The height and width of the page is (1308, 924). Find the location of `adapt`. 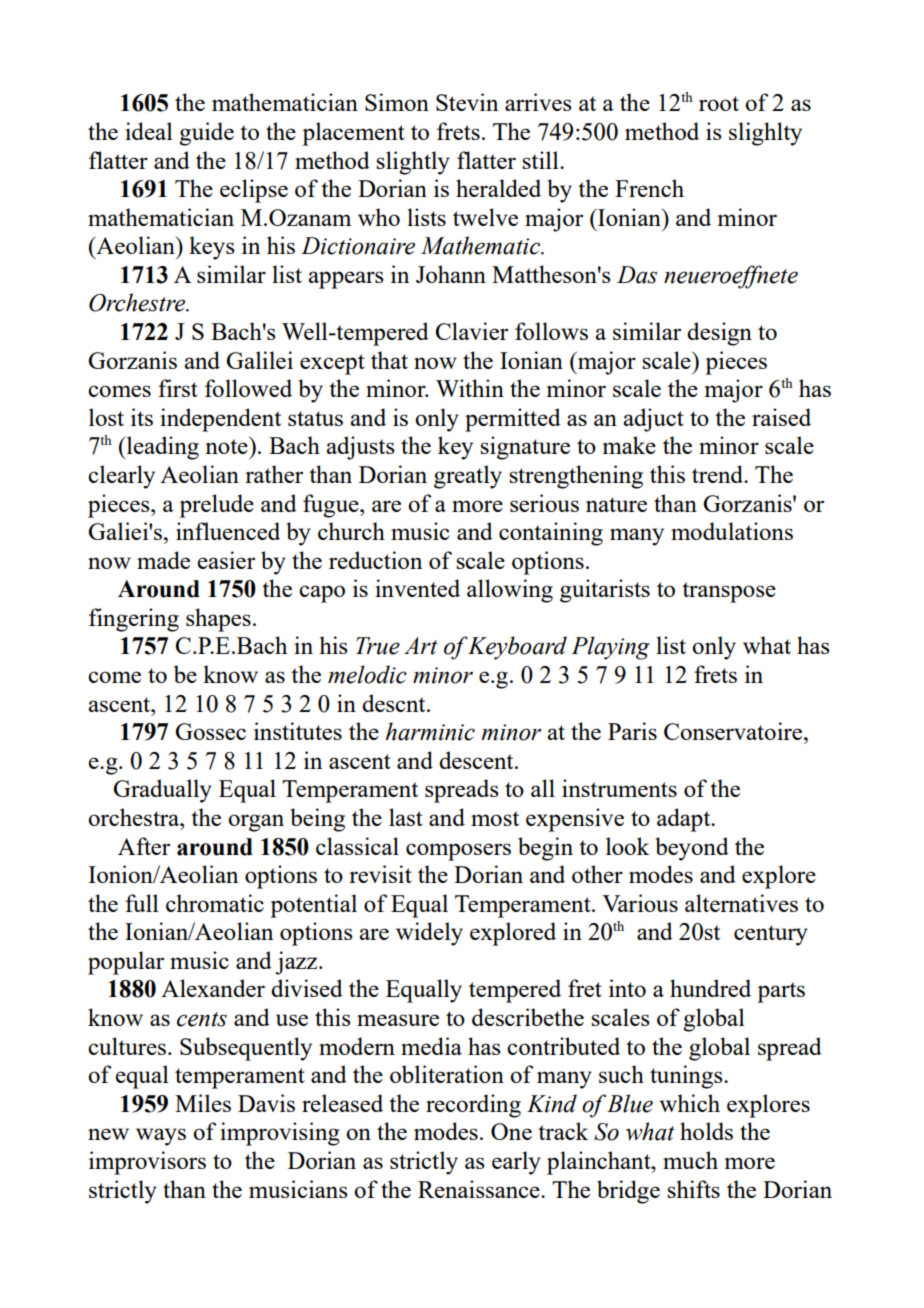

adapt is located at coordinates (685, 820).
